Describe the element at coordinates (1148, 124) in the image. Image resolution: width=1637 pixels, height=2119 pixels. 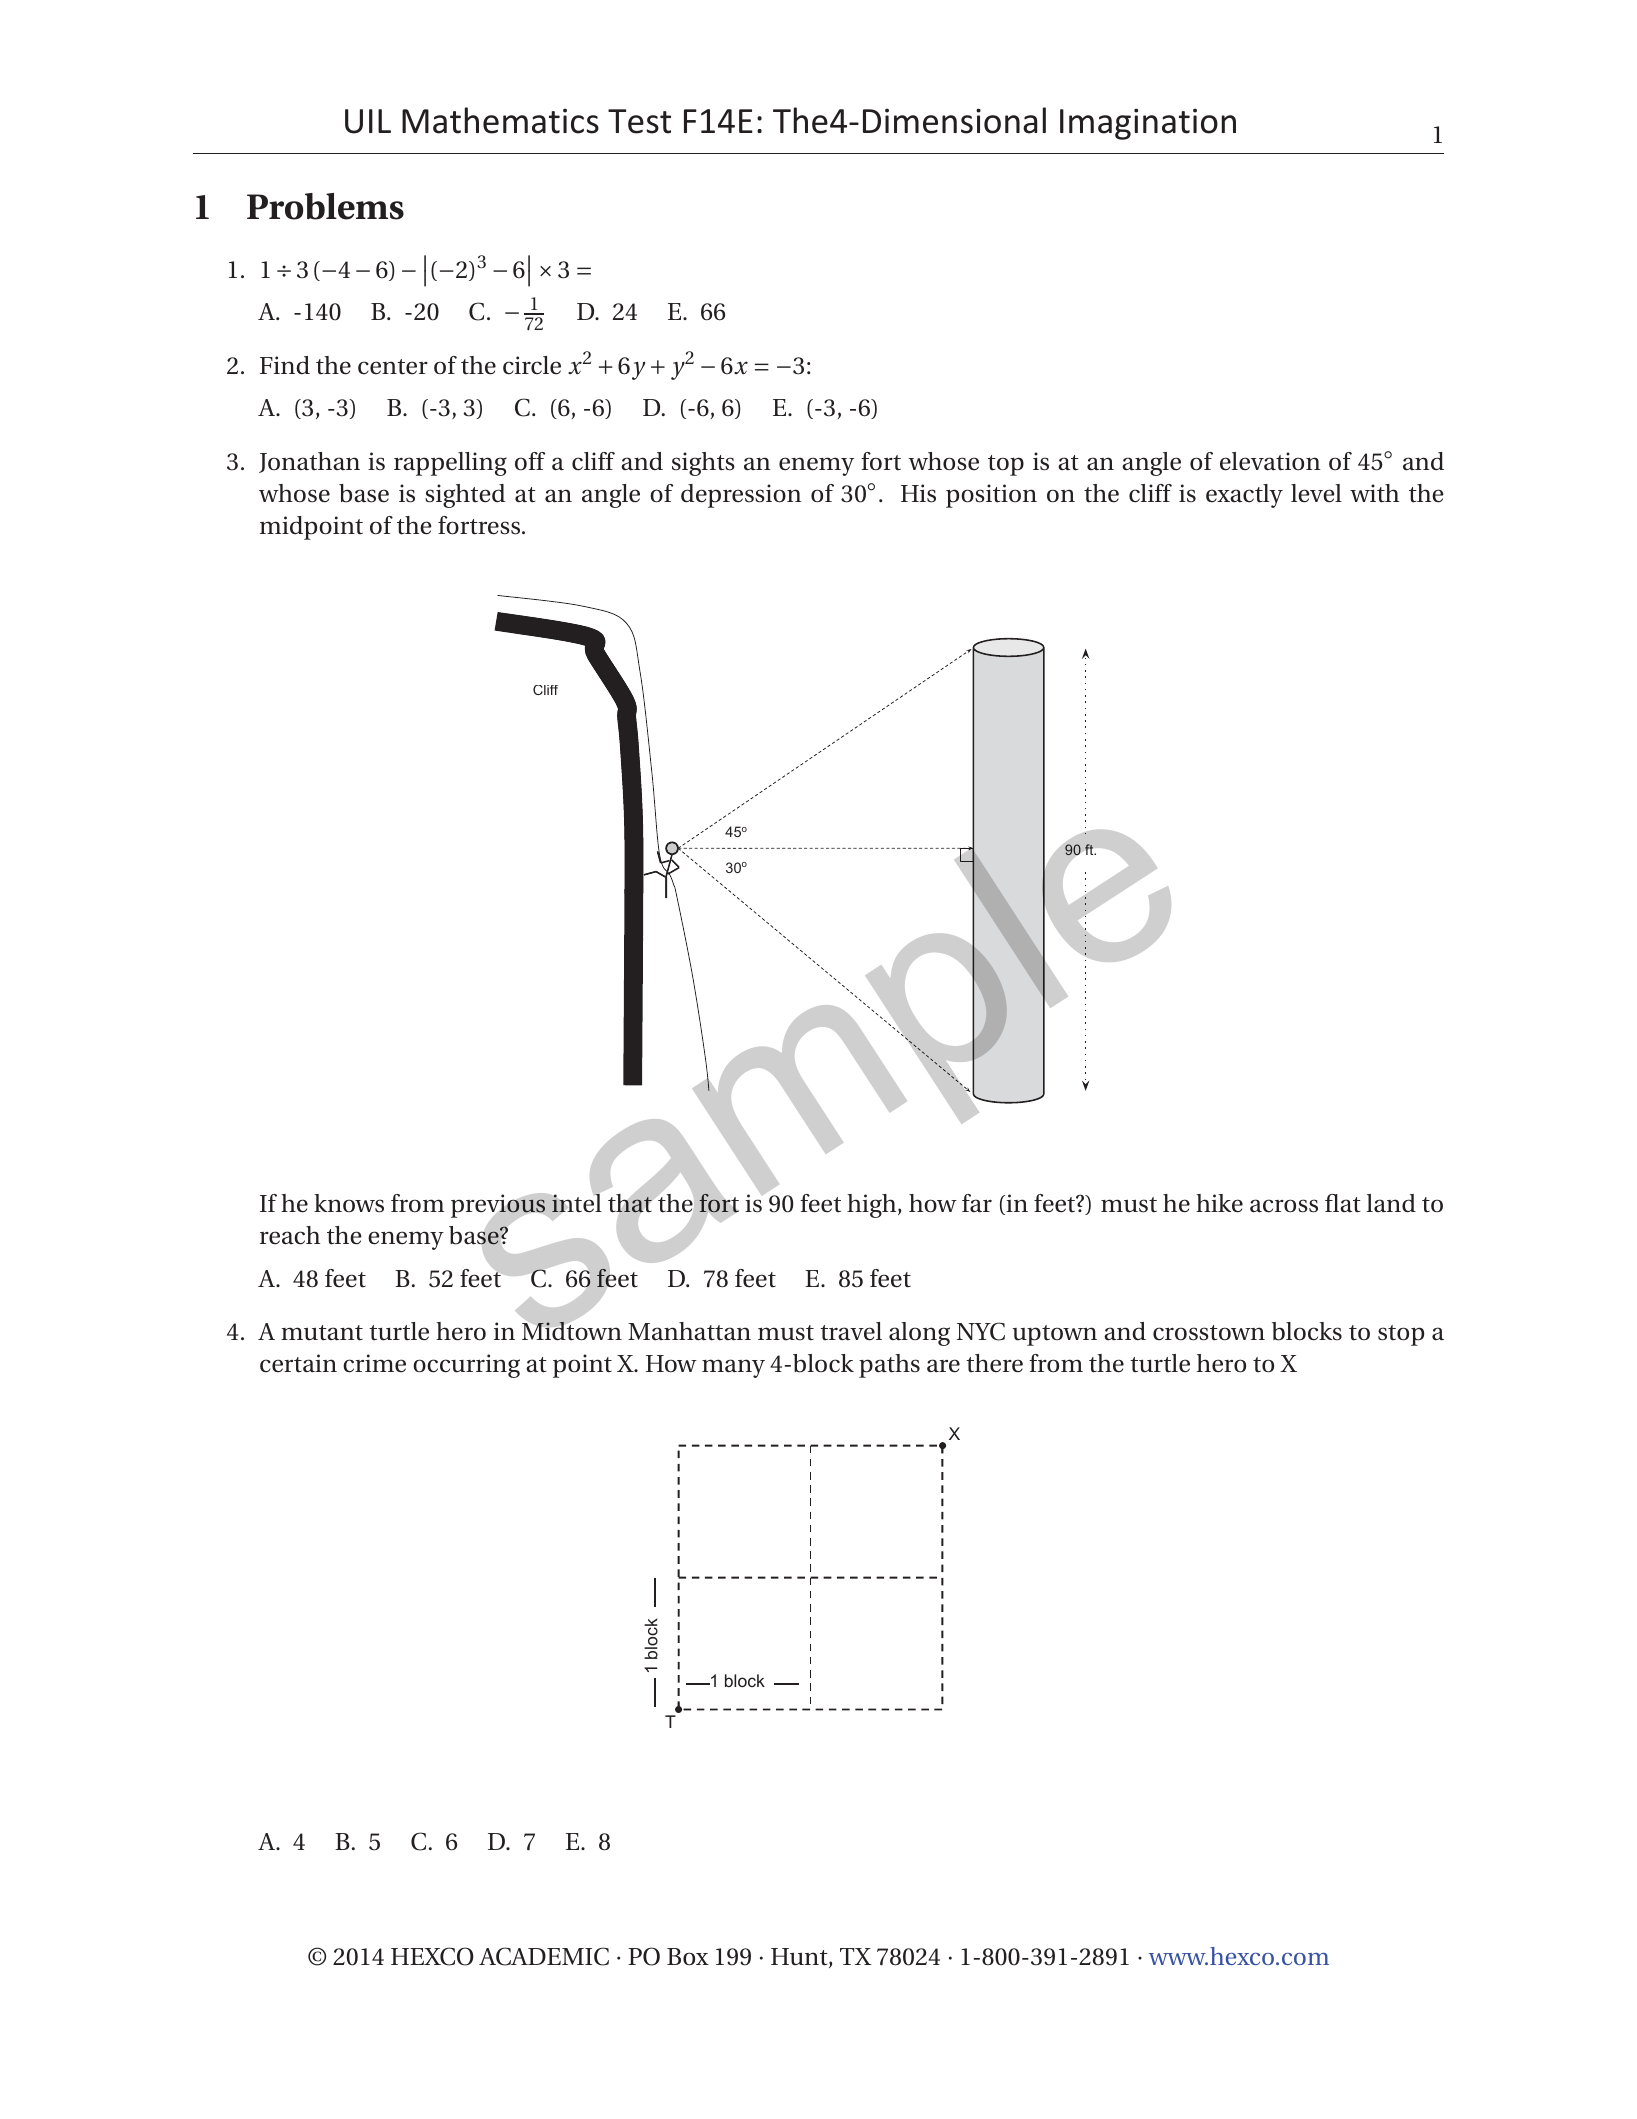
I see `Imagination` at that location.
